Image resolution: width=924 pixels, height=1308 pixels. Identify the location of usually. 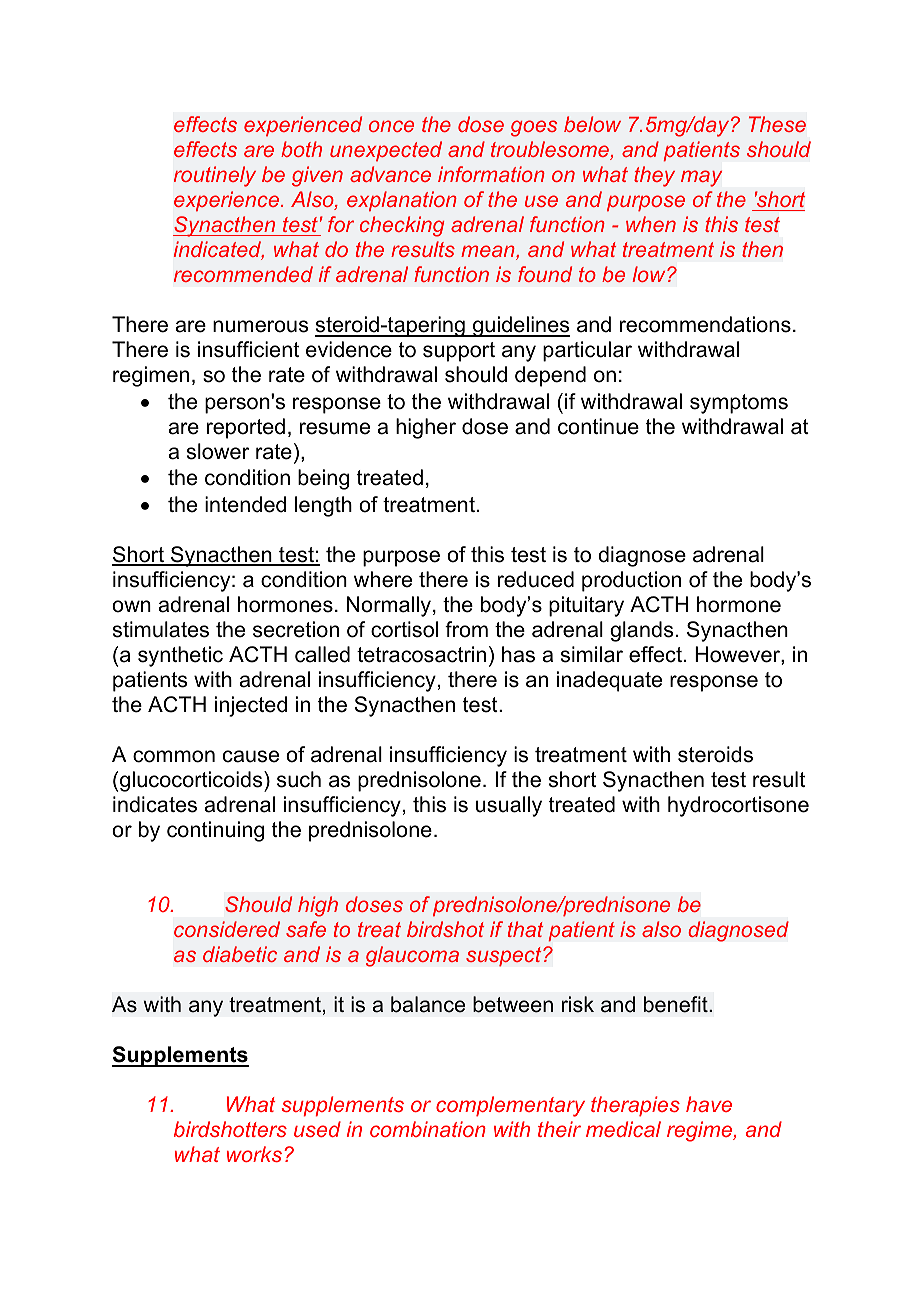
(509, 806).
